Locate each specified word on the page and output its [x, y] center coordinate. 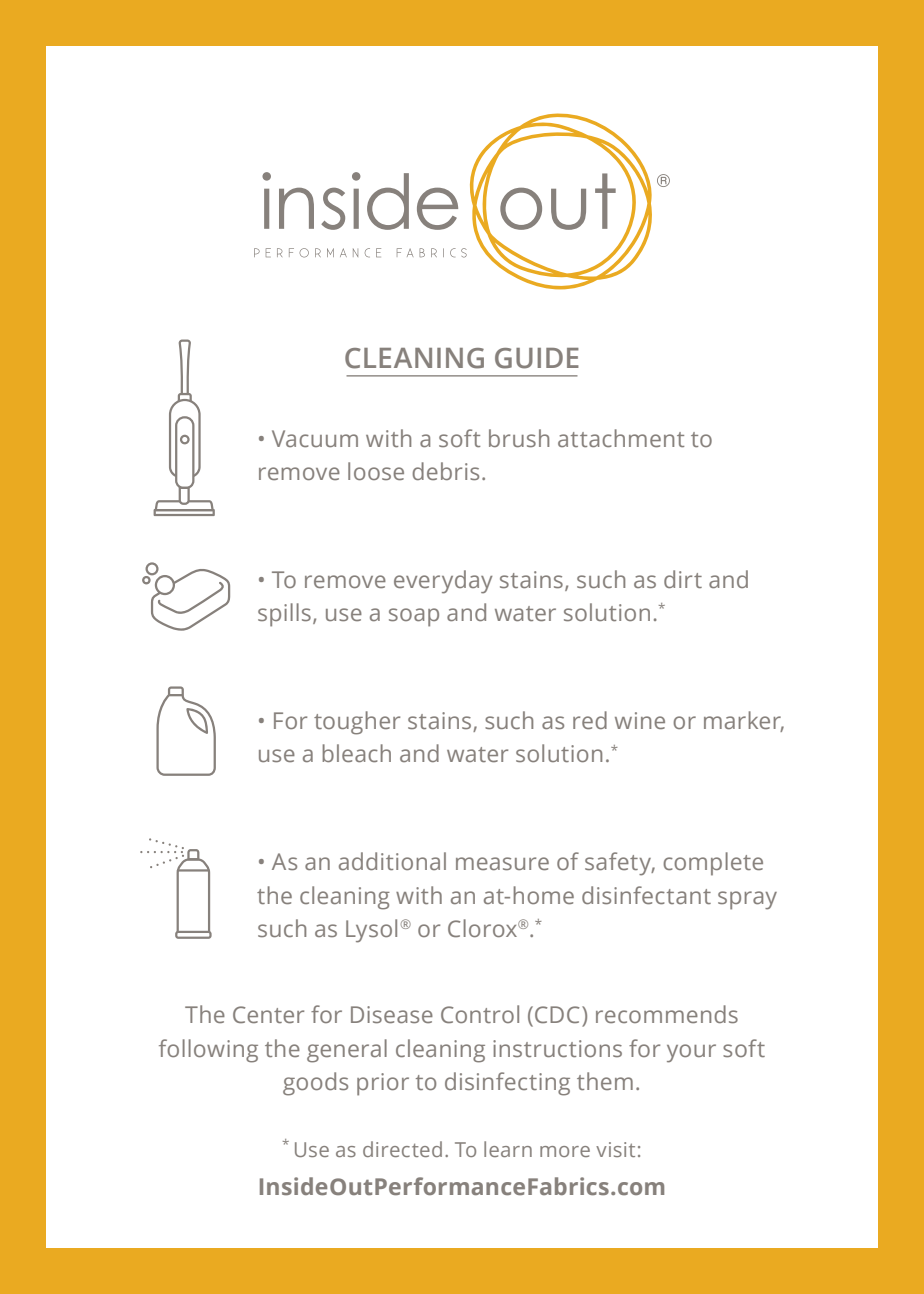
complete [713, 864]
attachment [621, 438]
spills [284, 615]
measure [502, 863]
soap [414, 617]
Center [268, 1014]
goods [315, 1084]
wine [640, 720]
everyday [443, 582]
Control [480, 1014]
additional [392, 861]
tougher [357, 723]
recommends [667, 1014]
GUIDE [537, 358]
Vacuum [315, 438]
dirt [683, 579]
